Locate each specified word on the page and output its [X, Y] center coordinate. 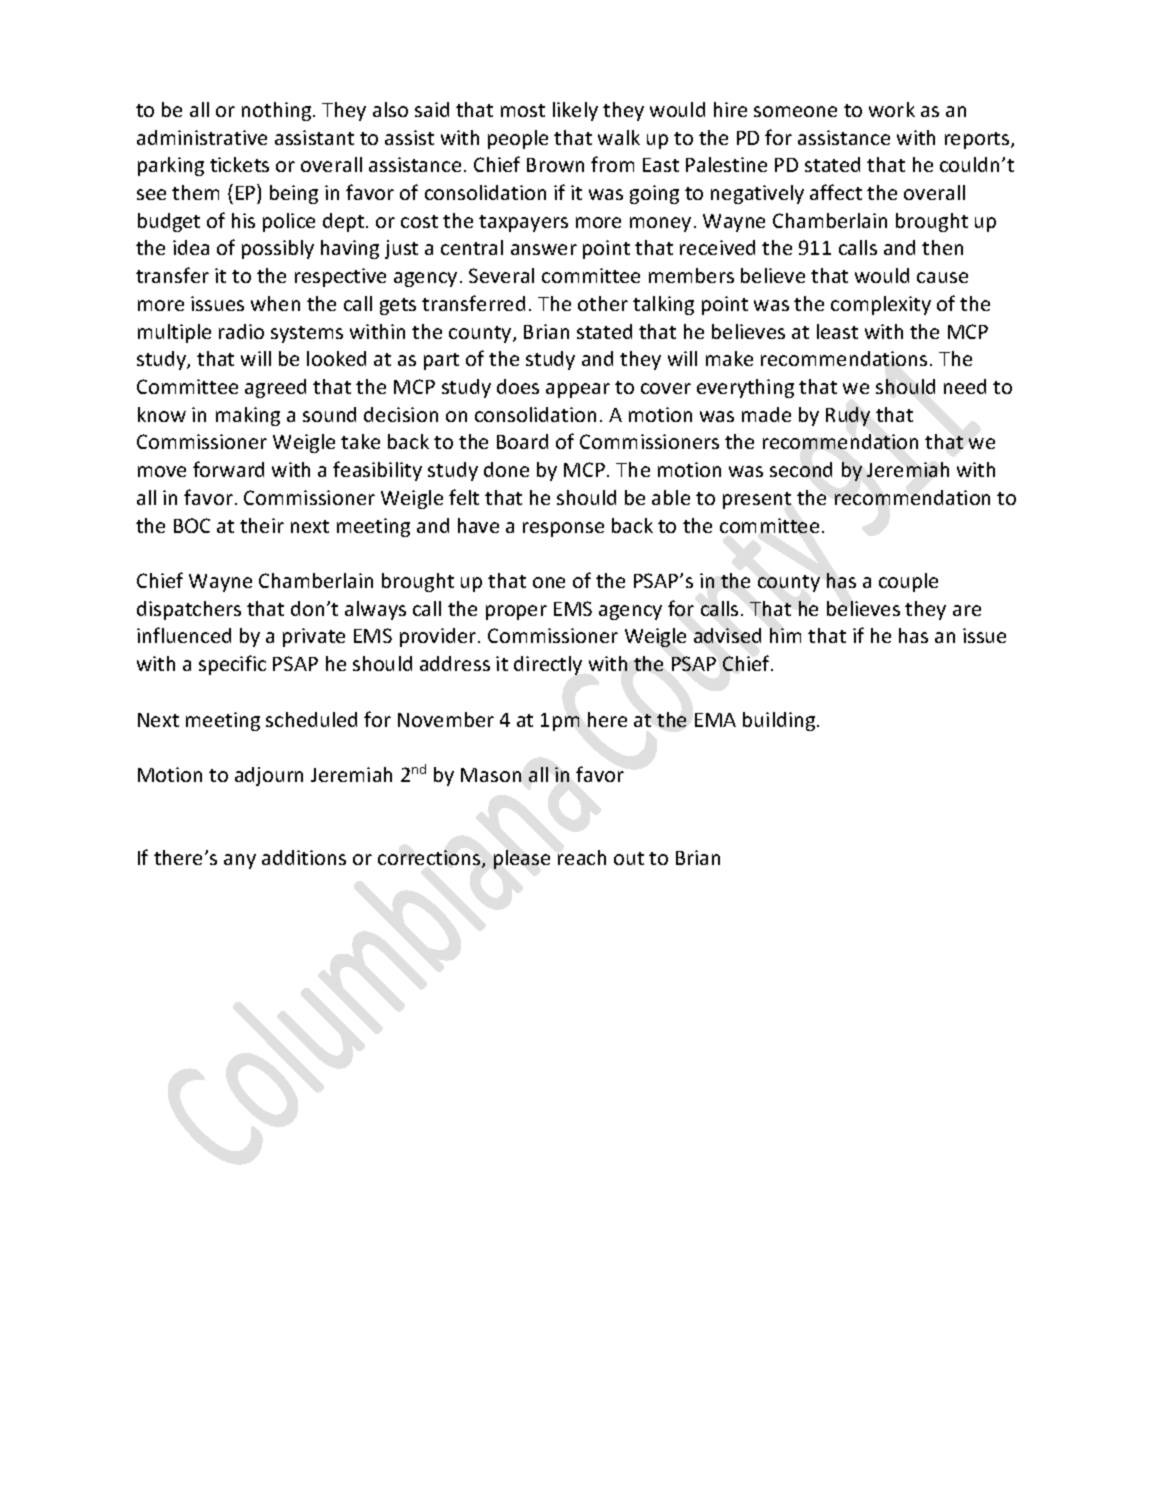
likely [575, 111]
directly [548, 665]
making [248, 416]
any [240, 861]
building [780, 721]
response [563, 529]
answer [544, 249]
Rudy [848, 416]
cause [942, 277]
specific [232, 665]
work [892, 109]
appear [578, 390]
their [262, 525]
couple [908, 582]
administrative [202, 137]
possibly [278, 249]
